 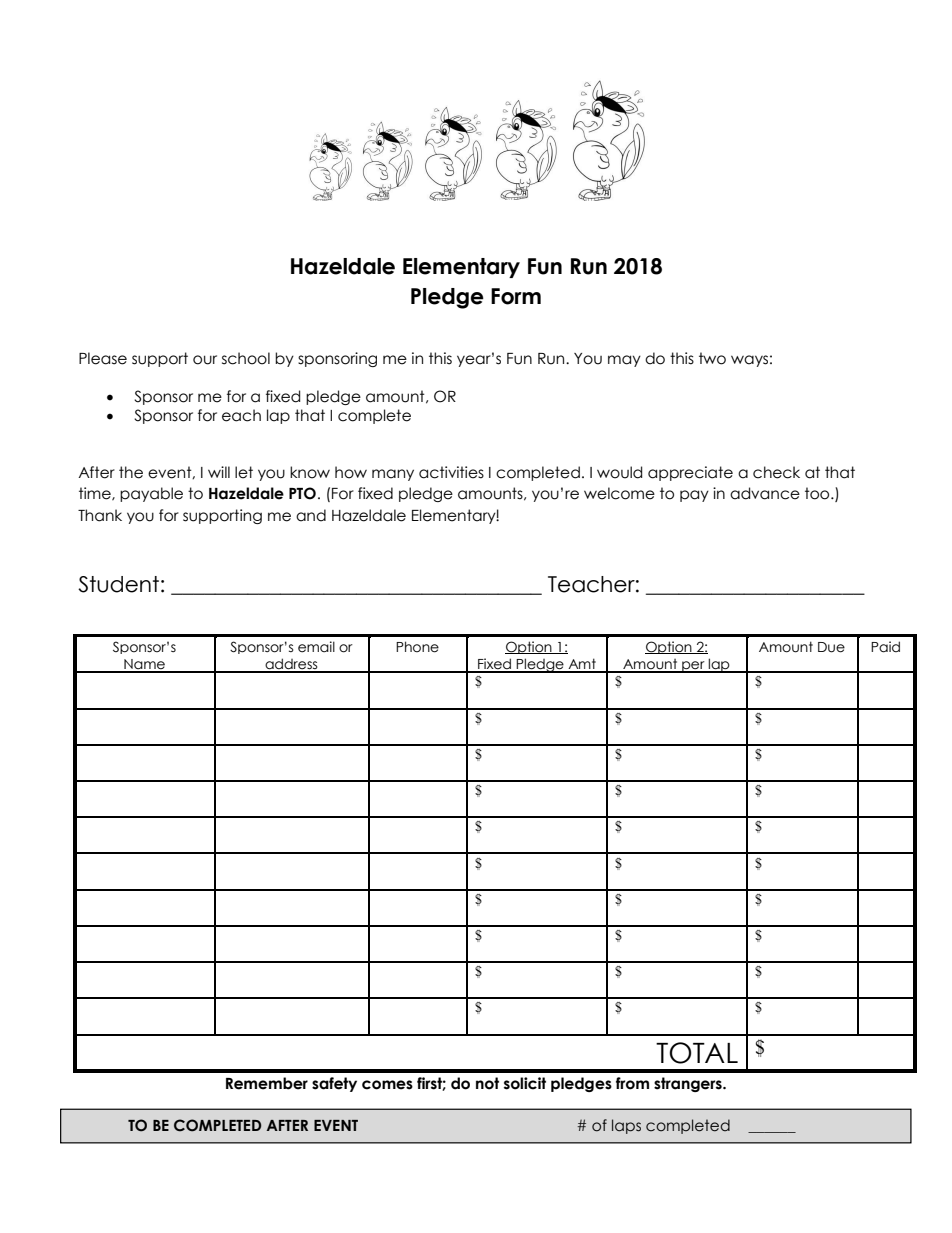 I want to click on Phone, so click(x=417, y=647).
